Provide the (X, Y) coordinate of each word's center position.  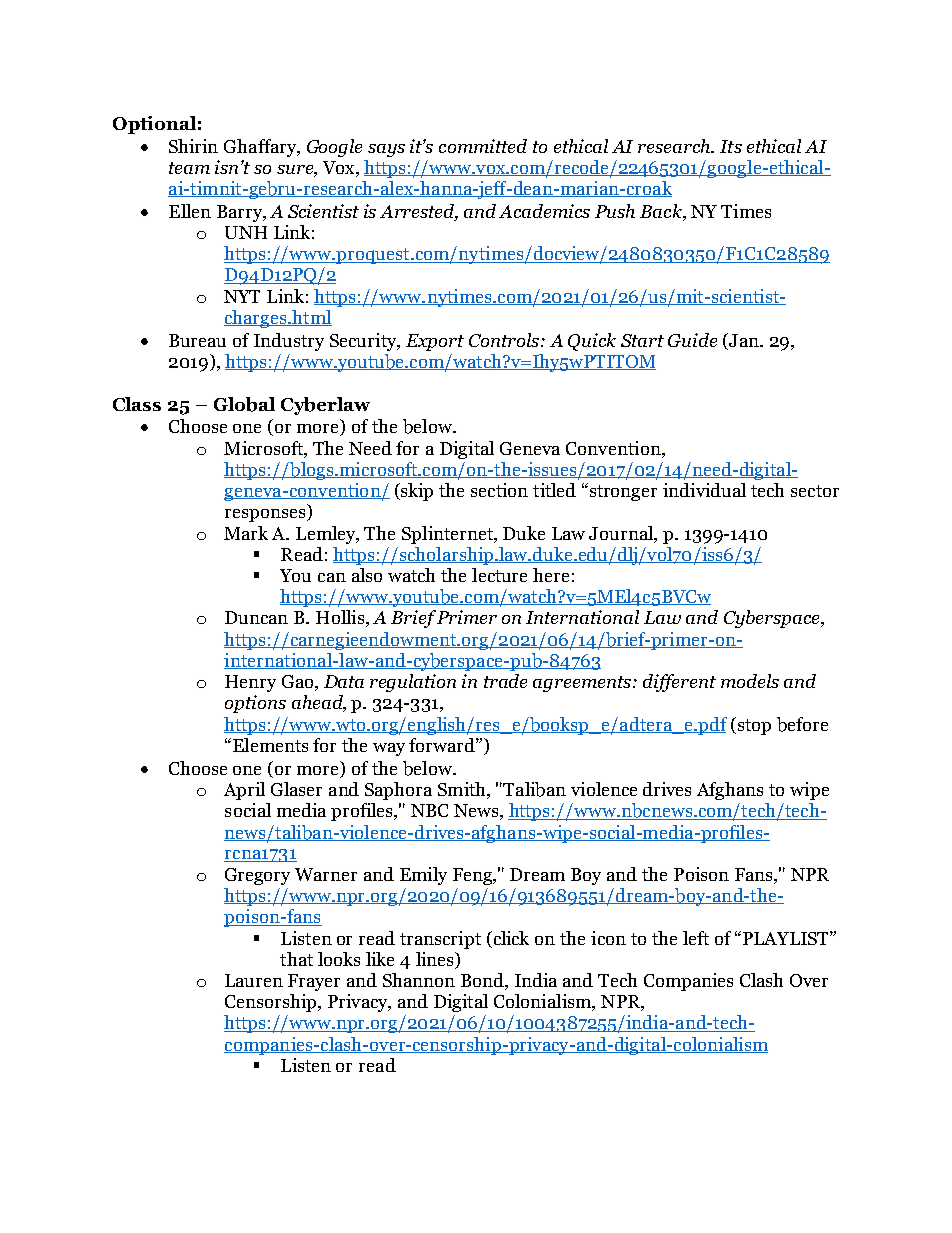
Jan (744, 341)
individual (704, 490)
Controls (504, 340)
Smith (463, 790)
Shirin (193, 146)
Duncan (256, 617)
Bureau (197, 340)
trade (505, 681)
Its (731, 146)
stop (753, 726)
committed (483, 146)
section (499, 490)
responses (266, 515)
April (244, 791)
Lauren (254, 980)
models (750, 681)
